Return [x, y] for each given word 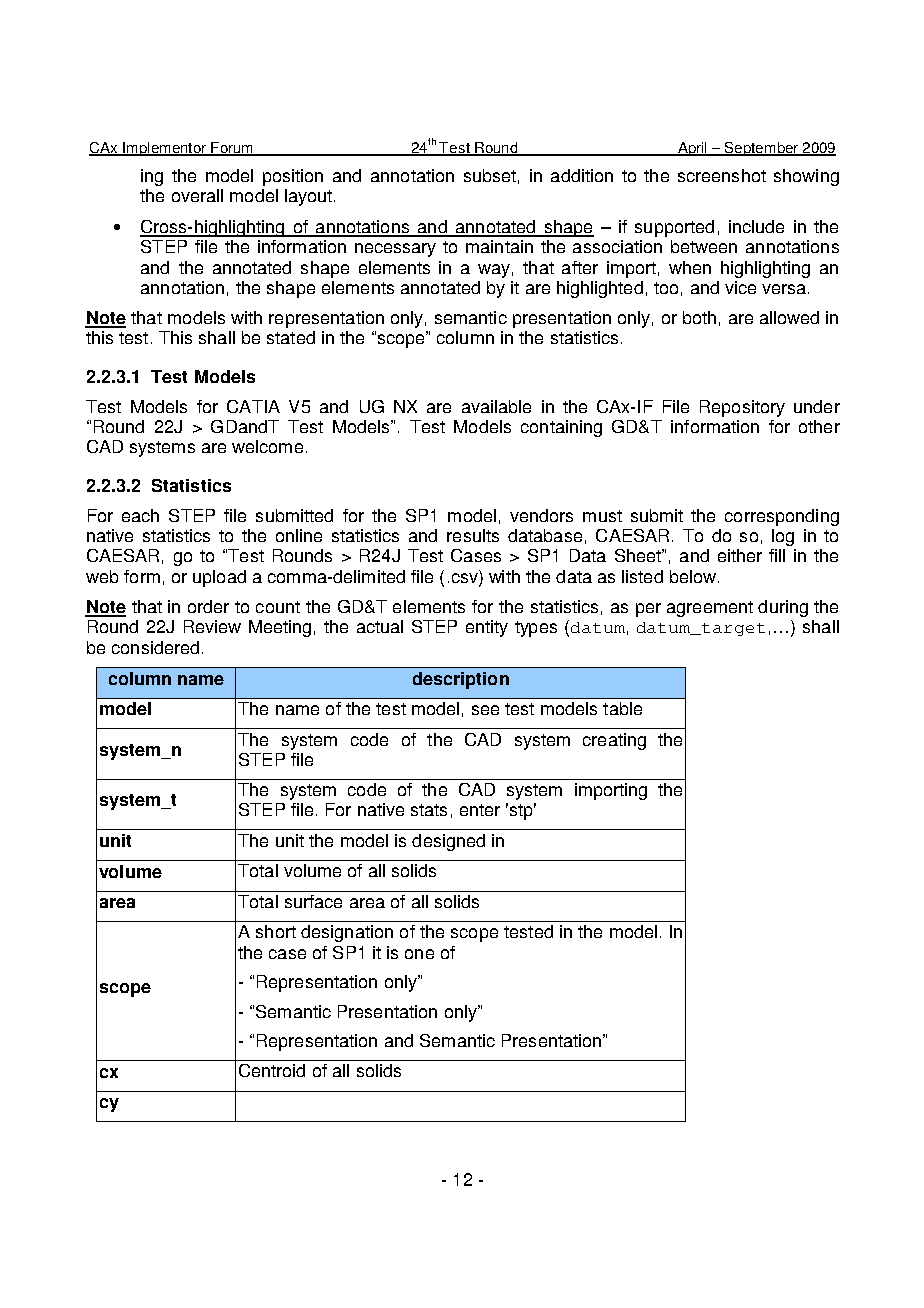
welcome [267, 446]
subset [490, 175]
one [419, 954]
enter [480, 810]
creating [614, 741]
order [208, 606]
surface [313, 901]
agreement [710, 609]
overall [197, 195]
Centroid [272, 1070]
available [496, 406]
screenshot [722, 175]
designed [448, 842]
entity [487, 628]
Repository [742, 408]
